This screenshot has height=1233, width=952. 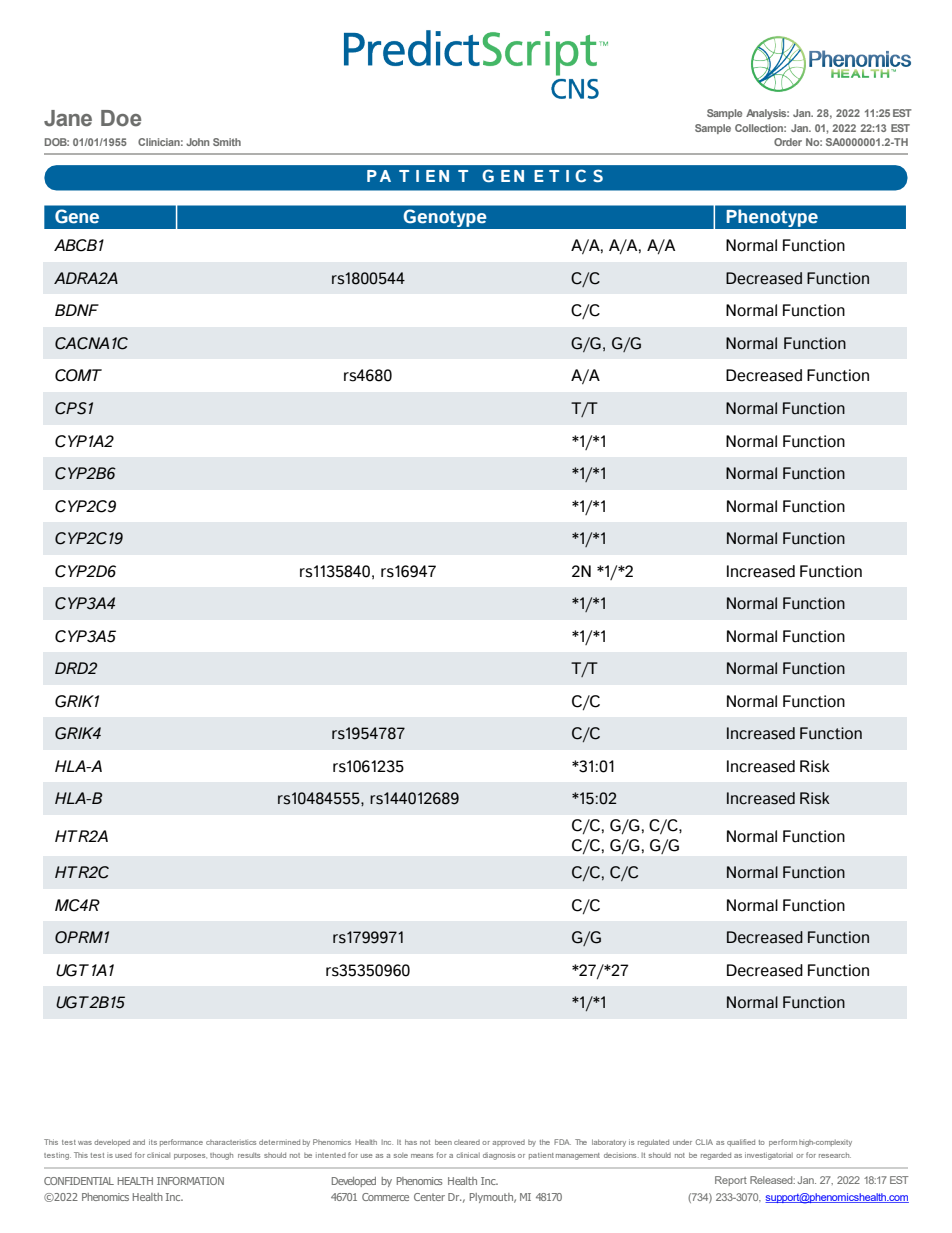 I want to click on BDNF, so click(x=77, y=310).
